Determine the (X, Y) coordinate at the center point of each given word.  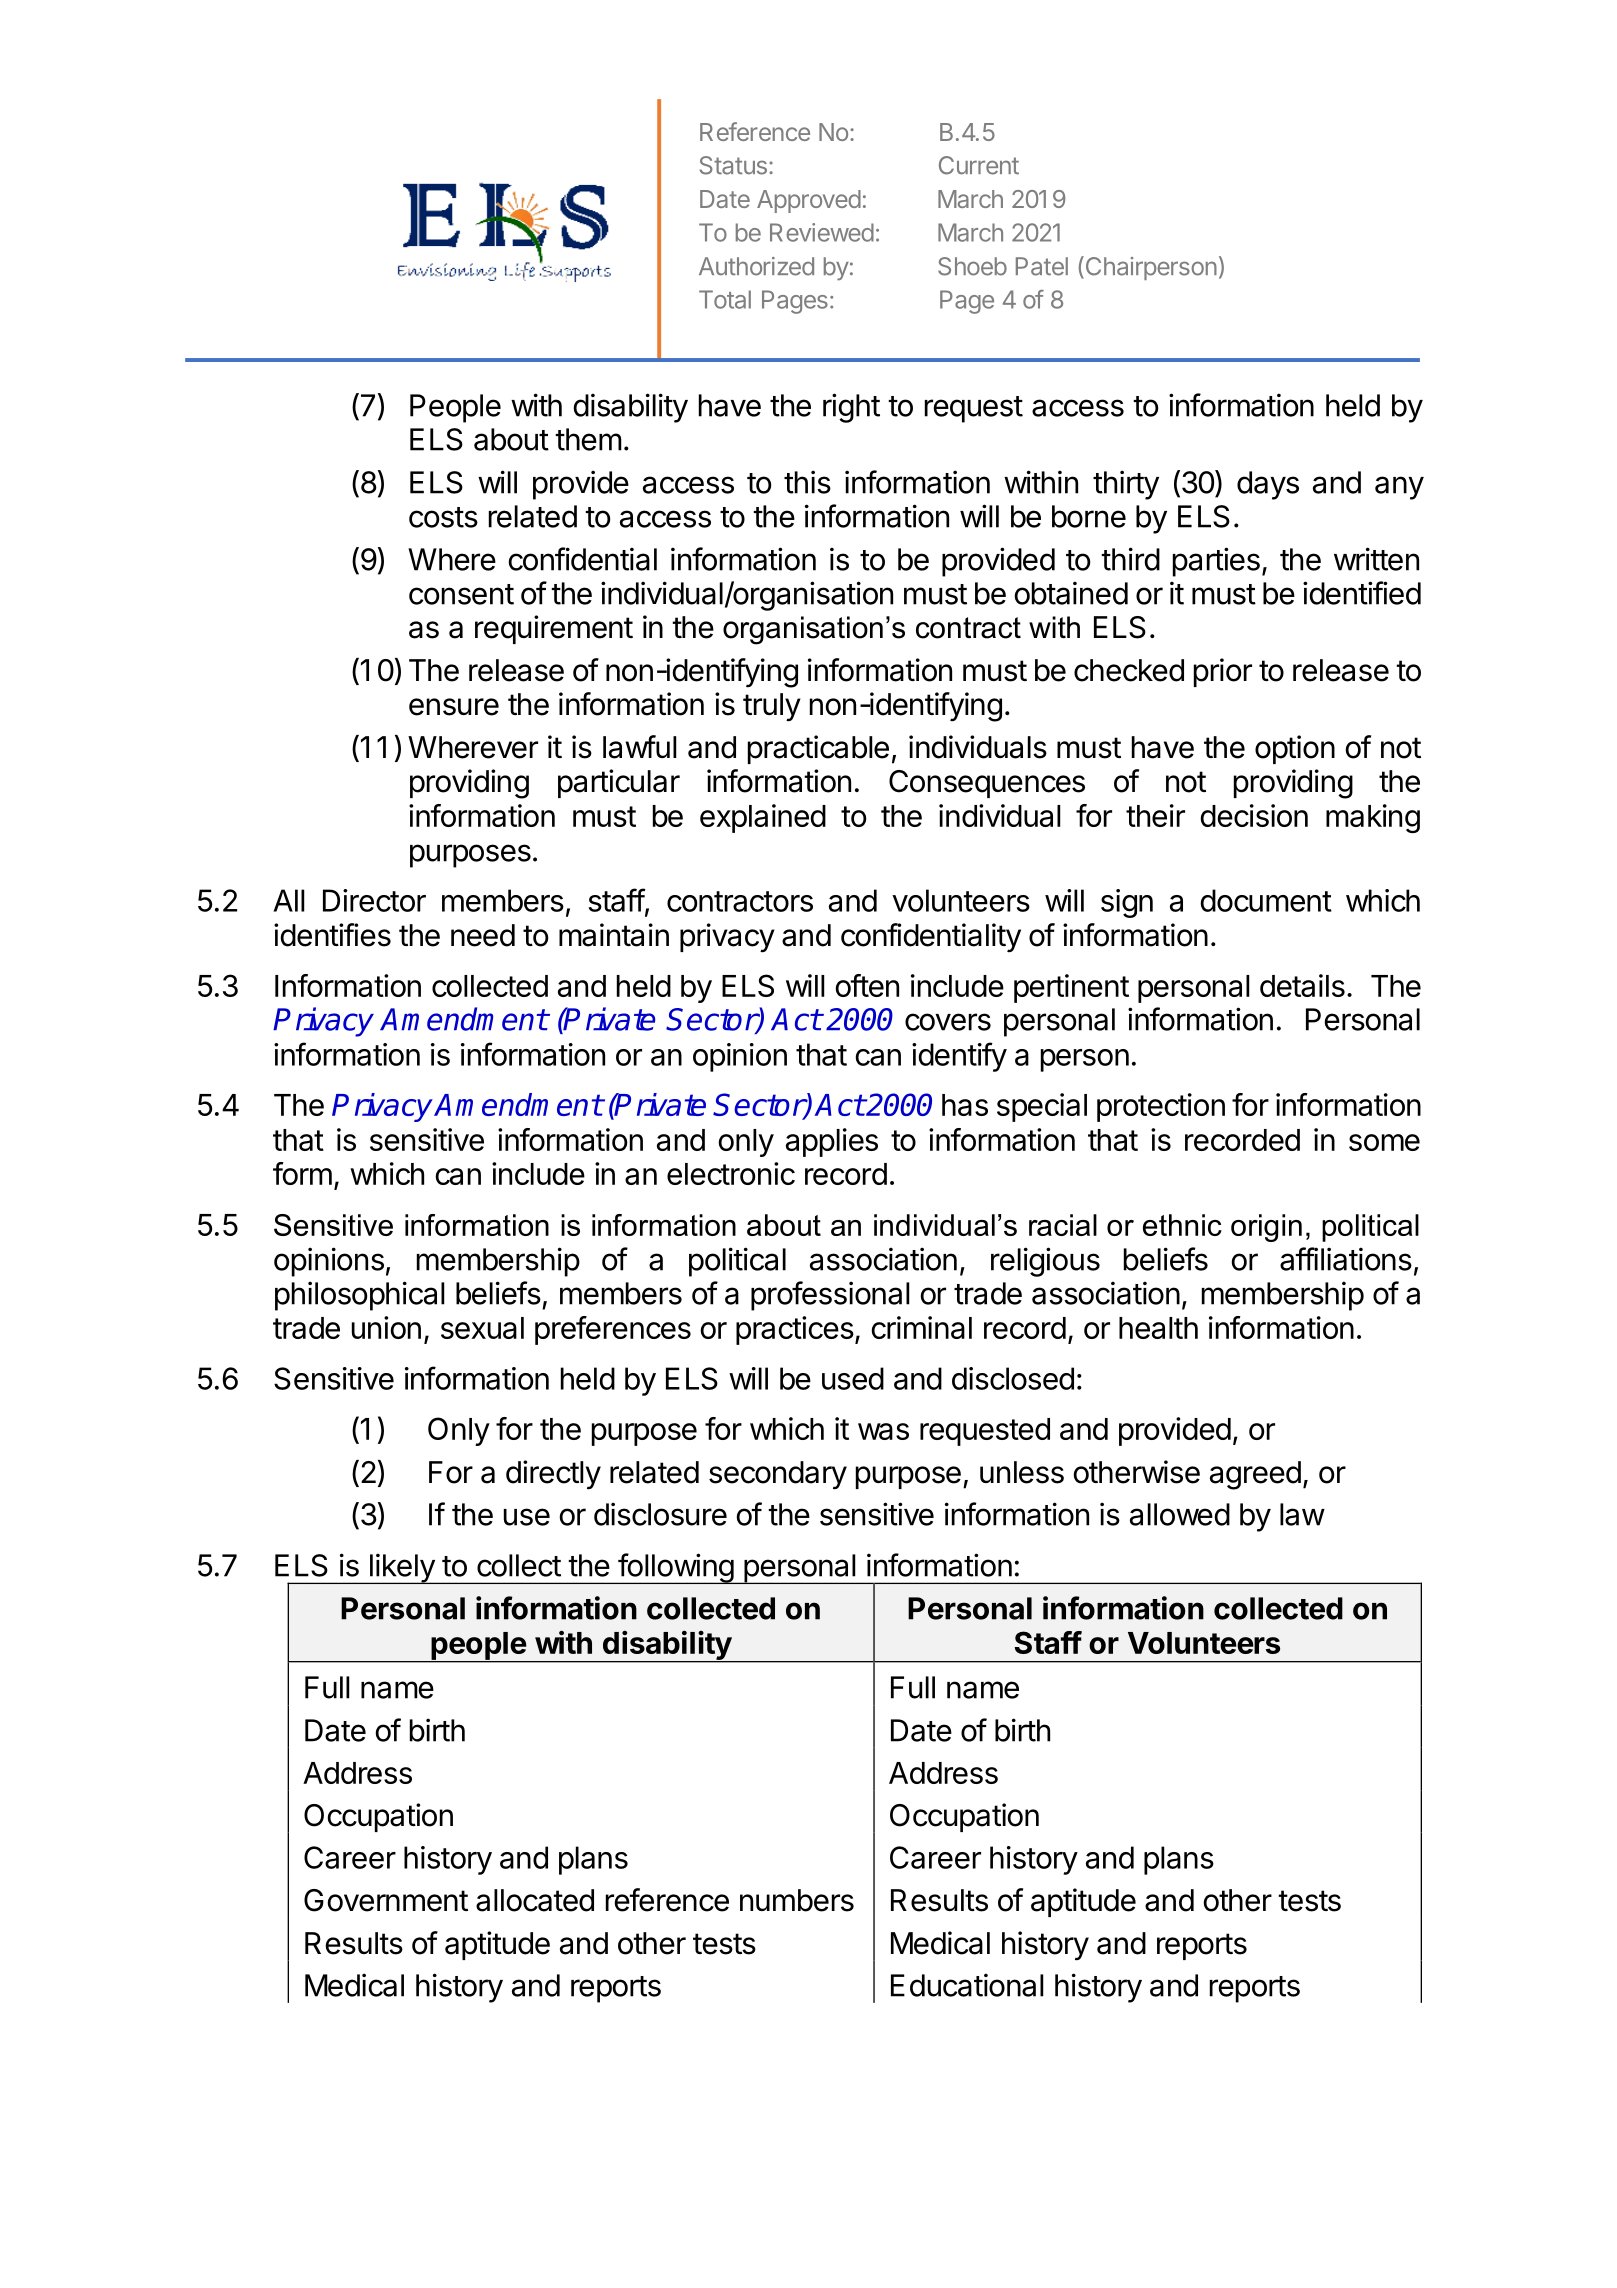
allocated (535, 1900)
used (853, 1378)
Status (733, 165)
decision (1254, 815)
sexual (482, 1328)
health (1158, 1328)
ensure (454, 707)
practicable (818, 749)
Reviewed (822, 232)
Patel (1042, 266)
